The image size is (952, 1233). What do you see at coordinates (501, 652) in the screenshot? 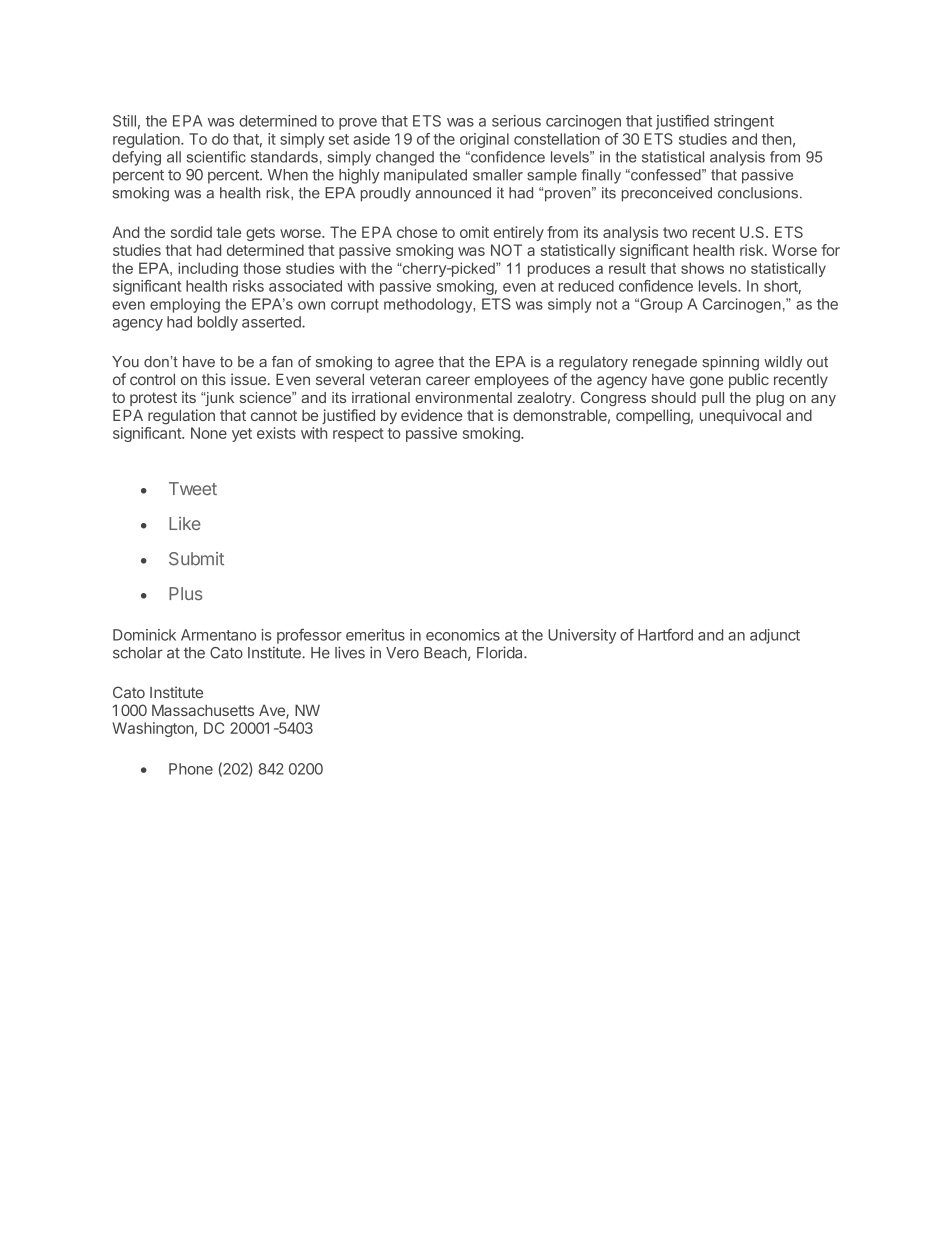
I see `Florida` at bounding box center [501, 652].
